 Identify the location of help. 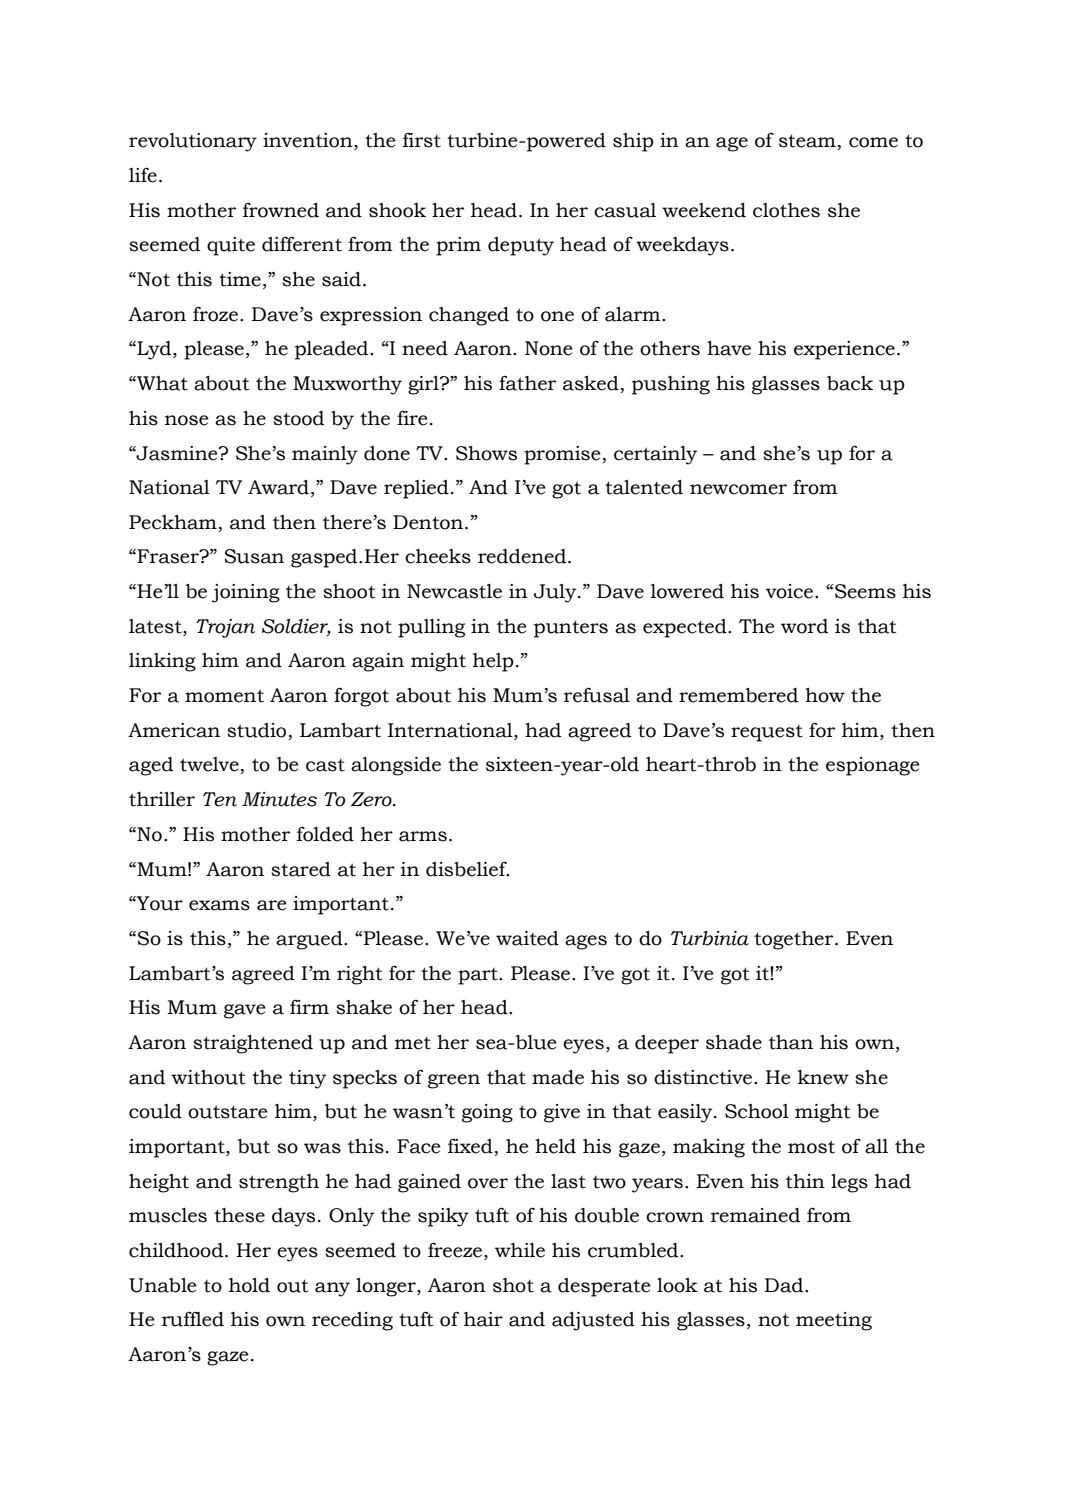
(493, 662).
